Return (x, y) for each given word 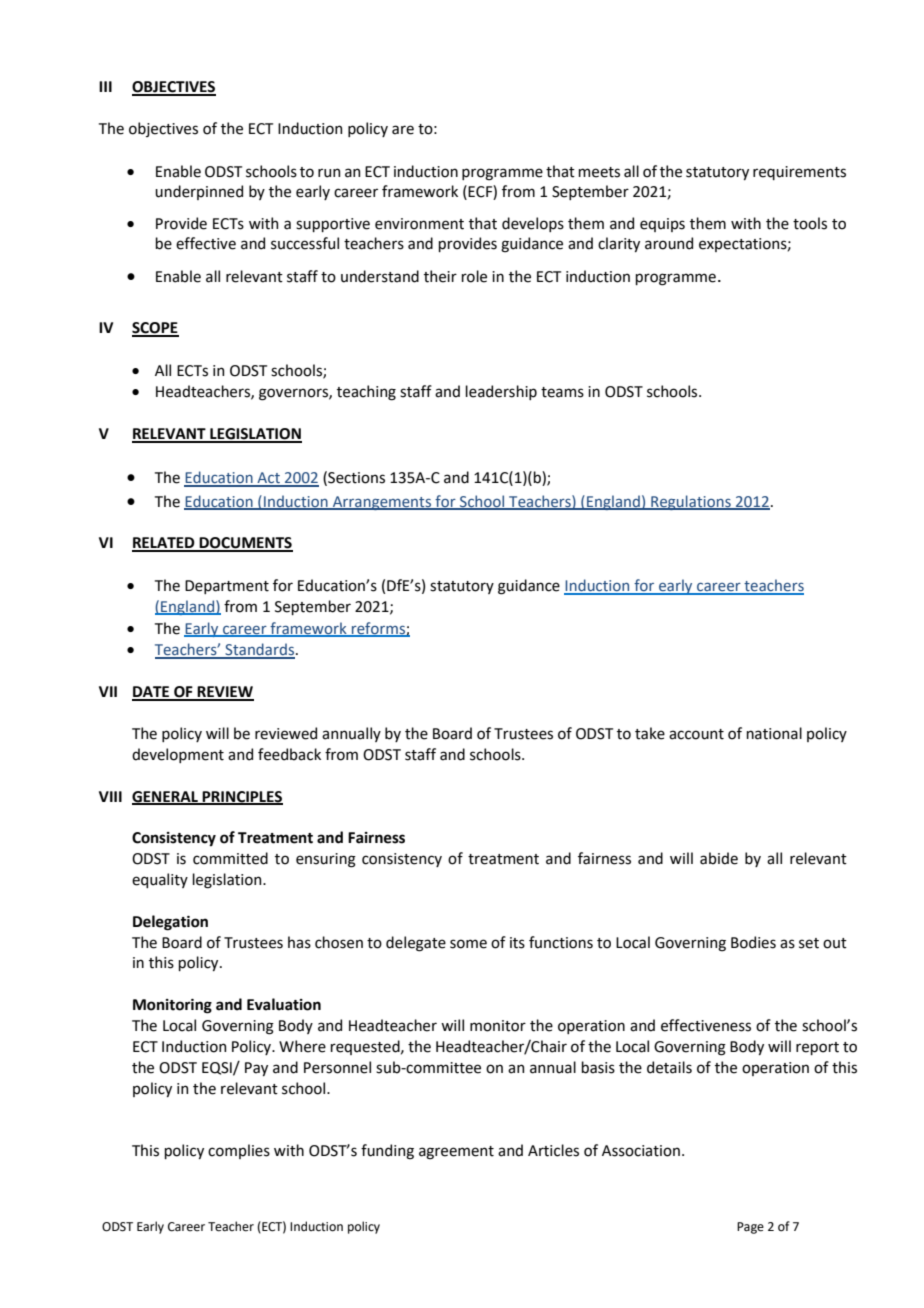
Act (268, 479)
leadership (501, 392)
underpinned (199, 192)
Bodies (753, 942)
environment (419, 224)
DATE (152, 693)
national (774, 733)
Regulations (691, 502)
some (468, 944)
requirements (799, 173)
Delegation (170, 923)
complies (239, 1151)
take (650, 733)
